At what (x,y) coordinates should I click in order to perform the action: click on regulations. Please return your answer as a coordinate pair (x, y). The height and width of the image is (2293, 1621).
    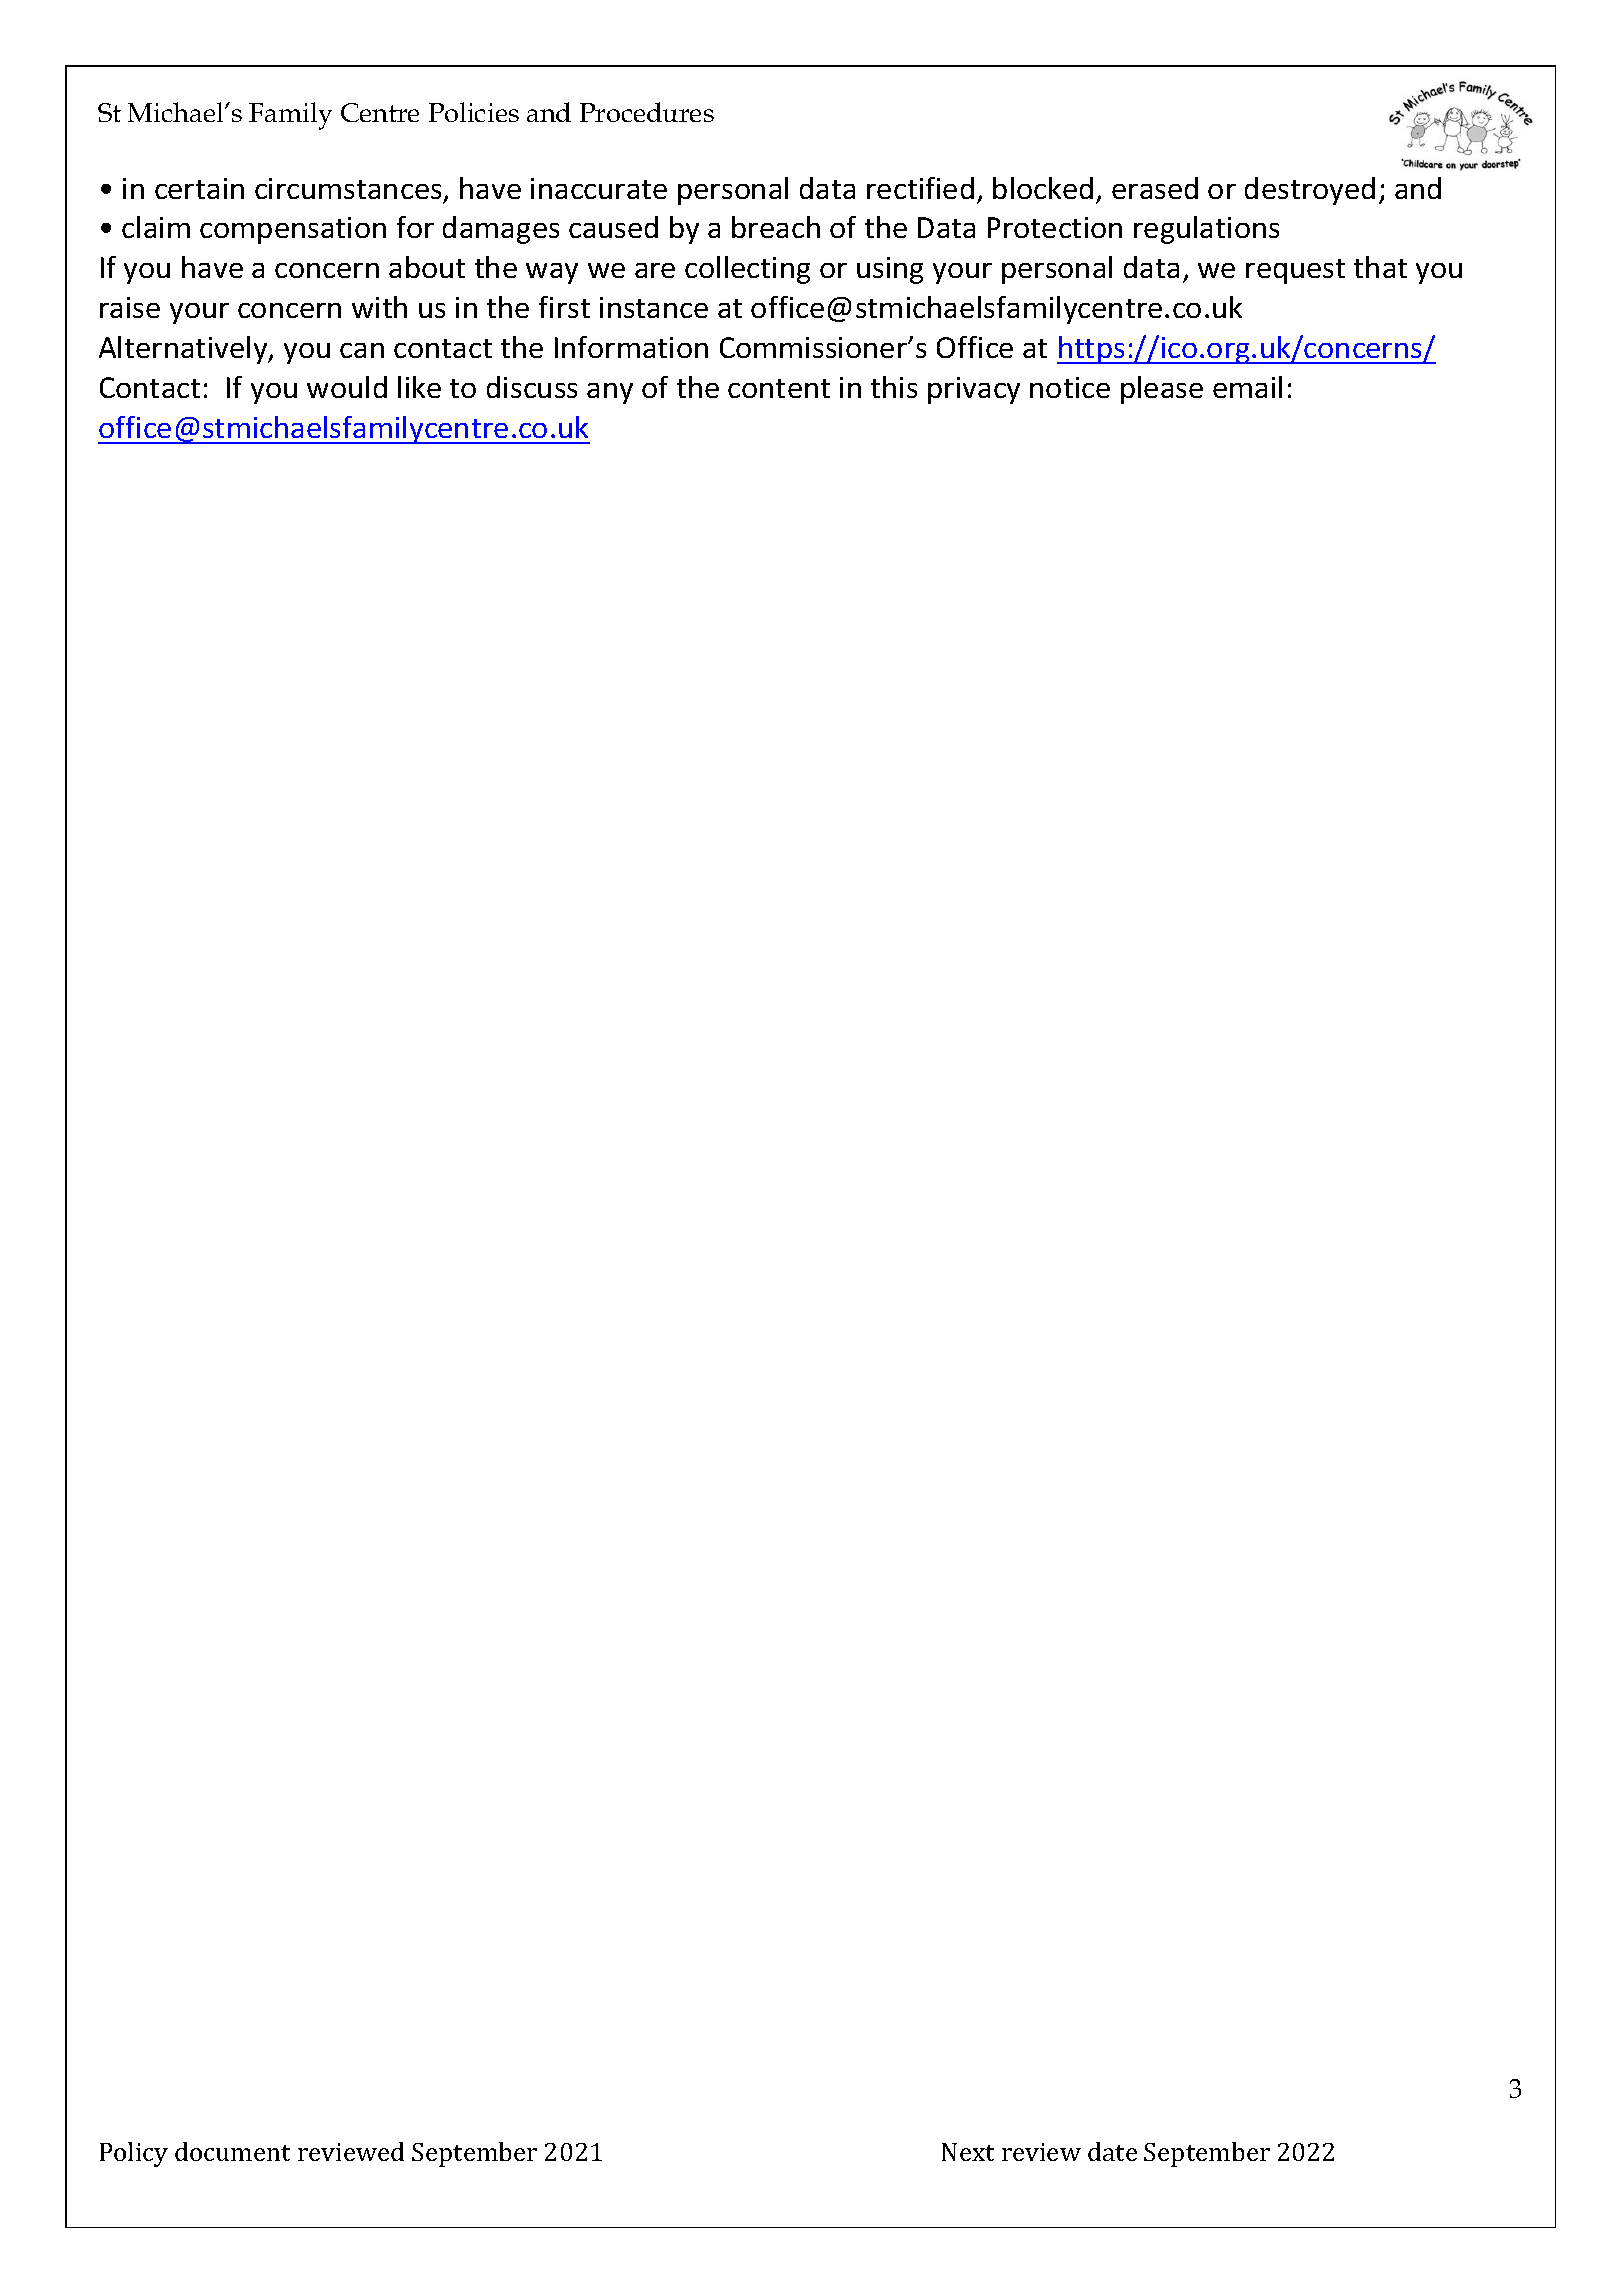
    Looking at the image, I should click on (1206, 230).
